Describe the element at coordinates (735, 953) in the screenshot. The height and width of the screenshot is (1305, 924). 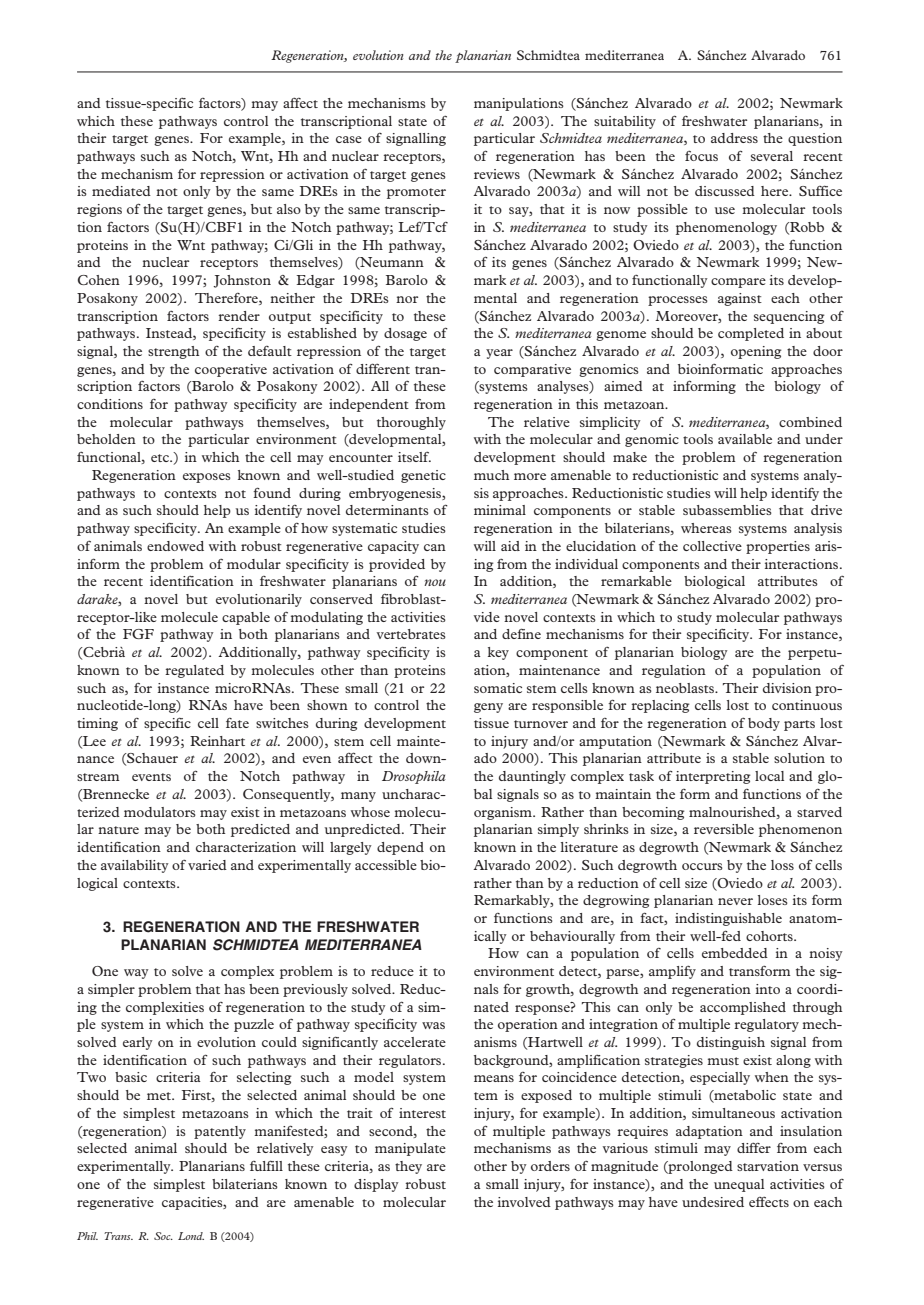
I see `embedded` at that location.
